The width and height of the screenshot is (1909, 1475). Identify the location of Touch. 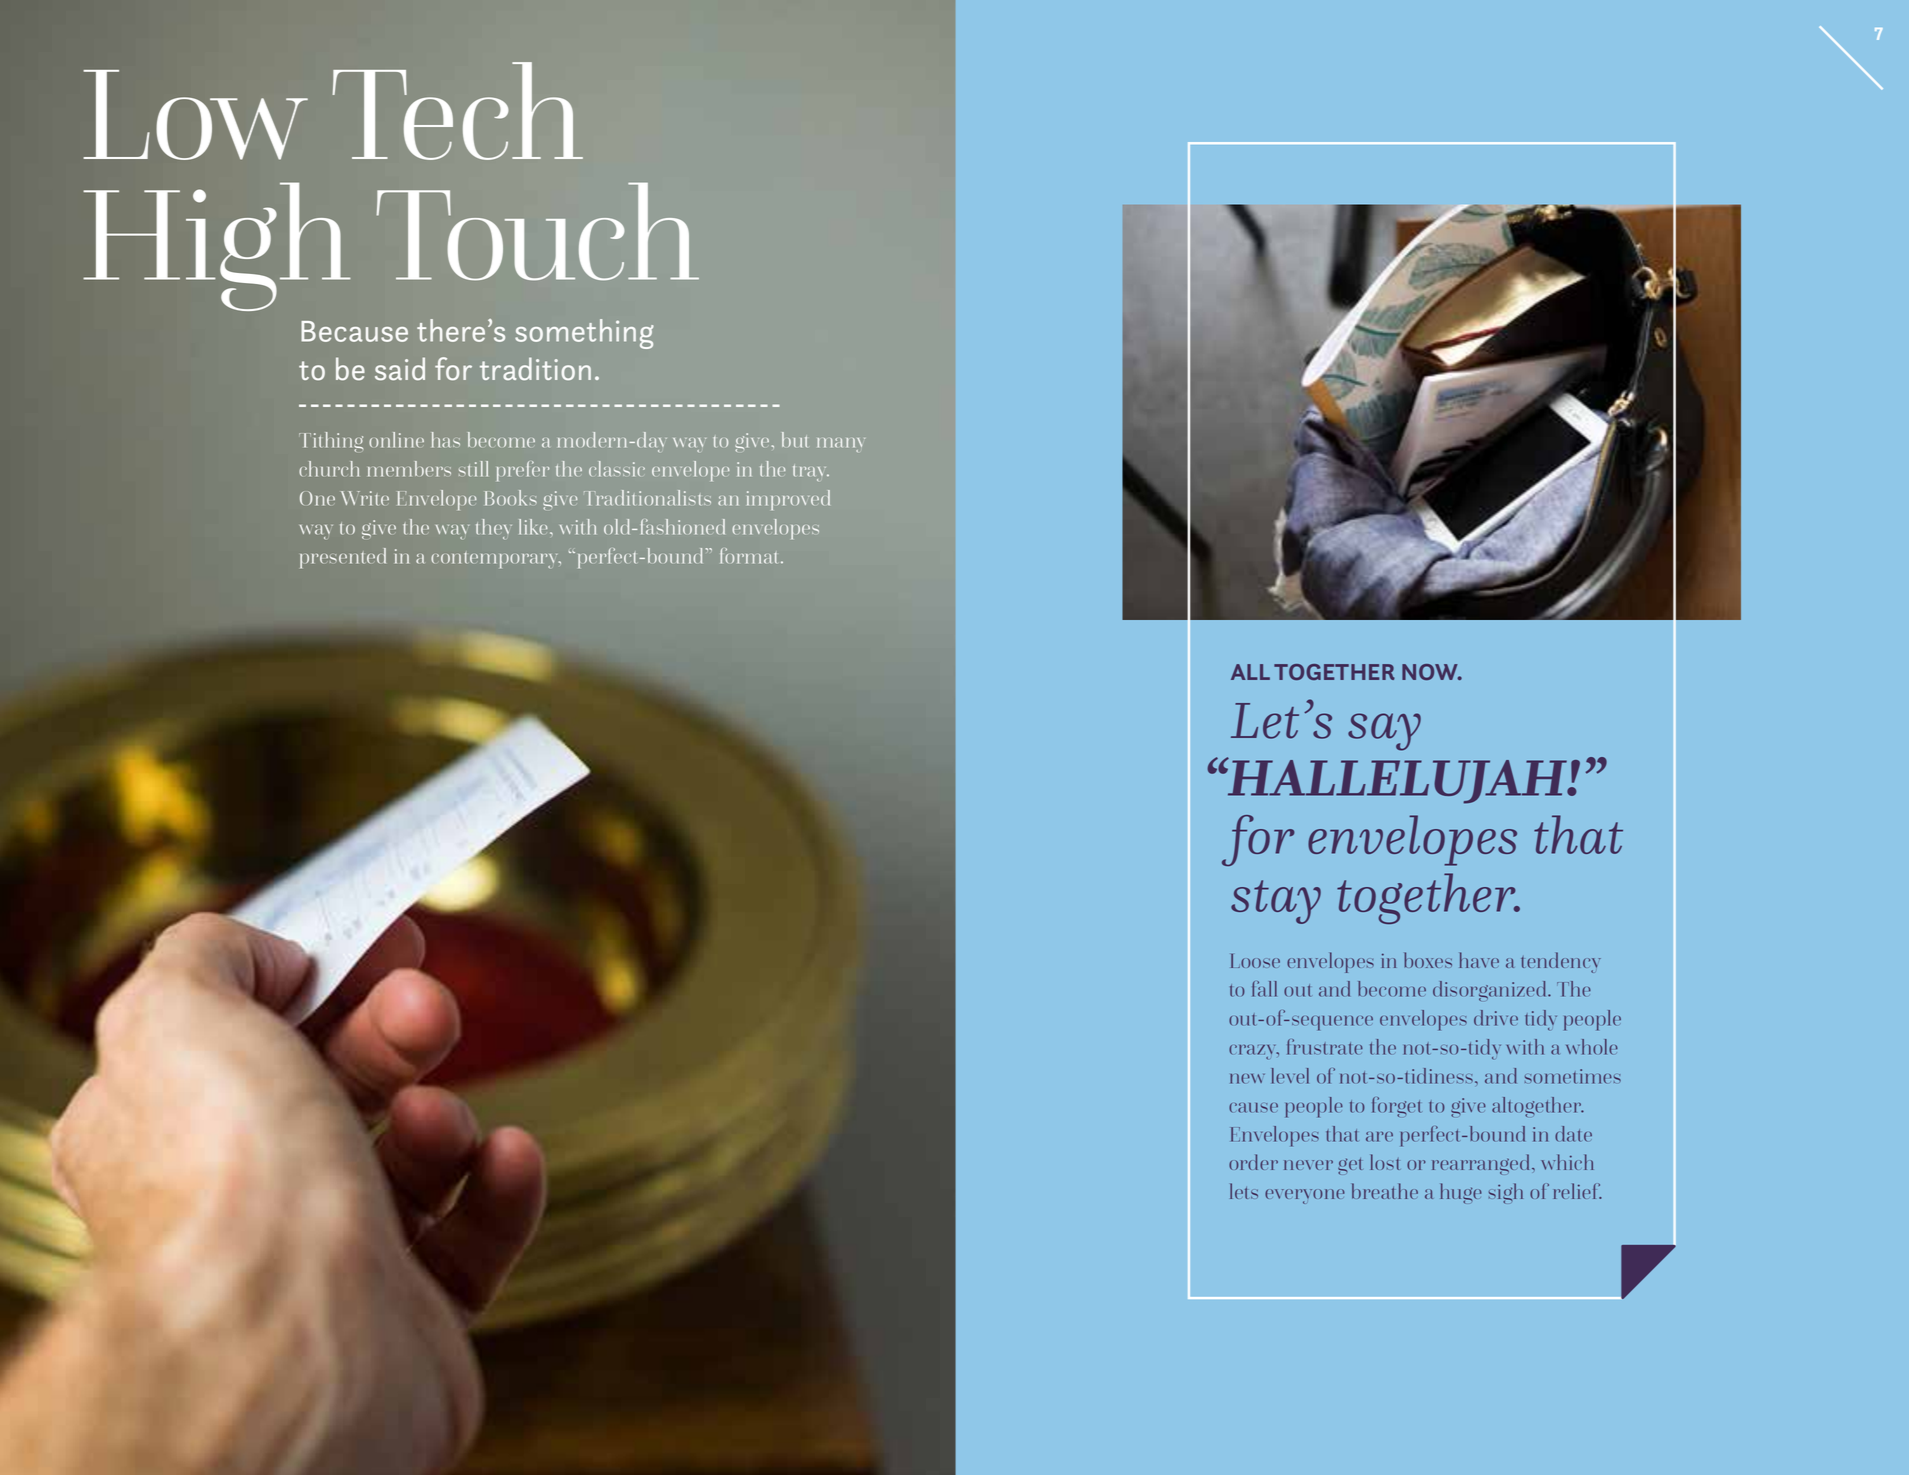
(538, 231).
